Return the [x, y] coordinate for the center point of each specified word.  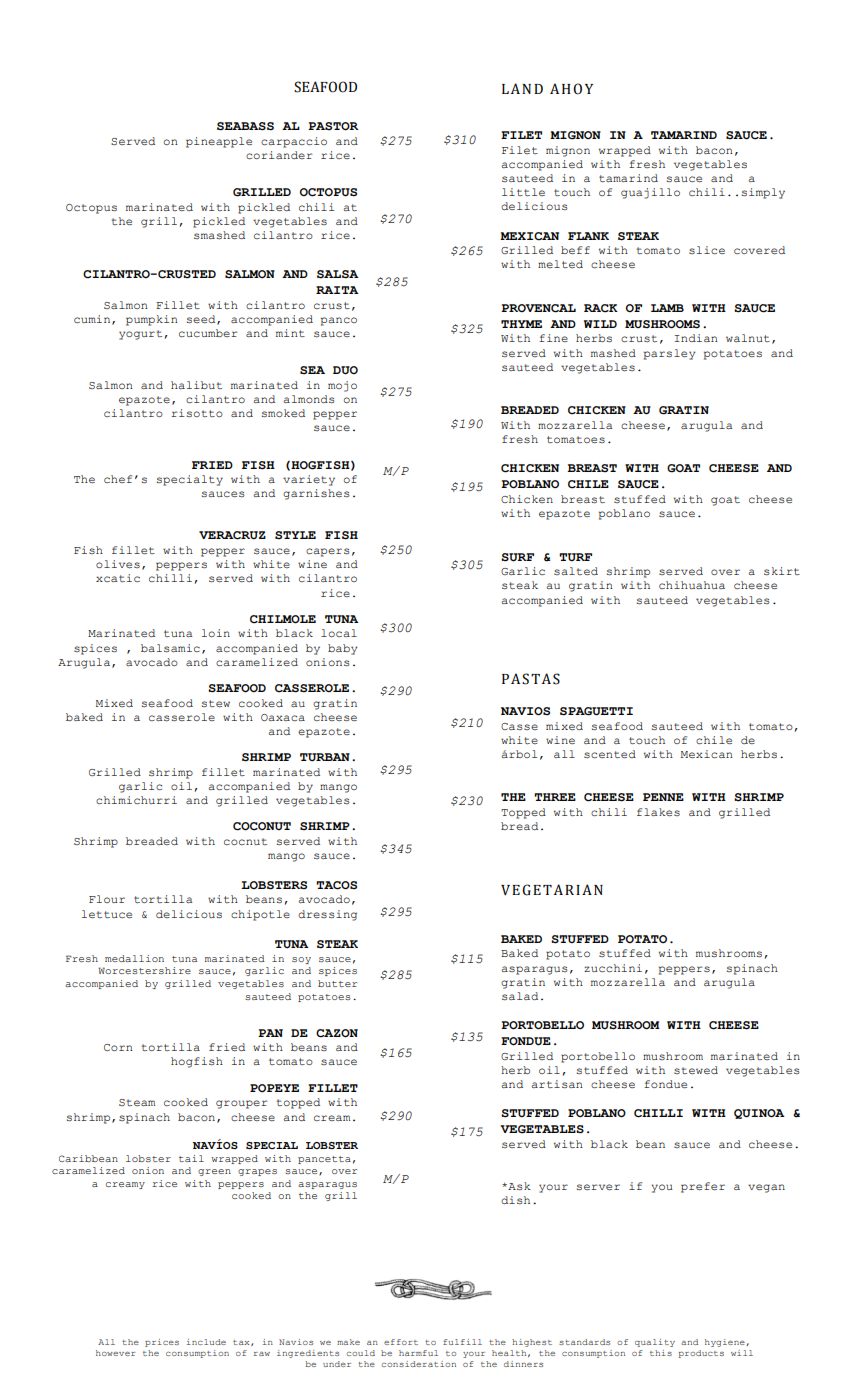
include [206, 1342]
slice [707, 250]
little [523, 192]
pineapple [219, 142]
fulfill [462, 1342]
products [701, 1354]
